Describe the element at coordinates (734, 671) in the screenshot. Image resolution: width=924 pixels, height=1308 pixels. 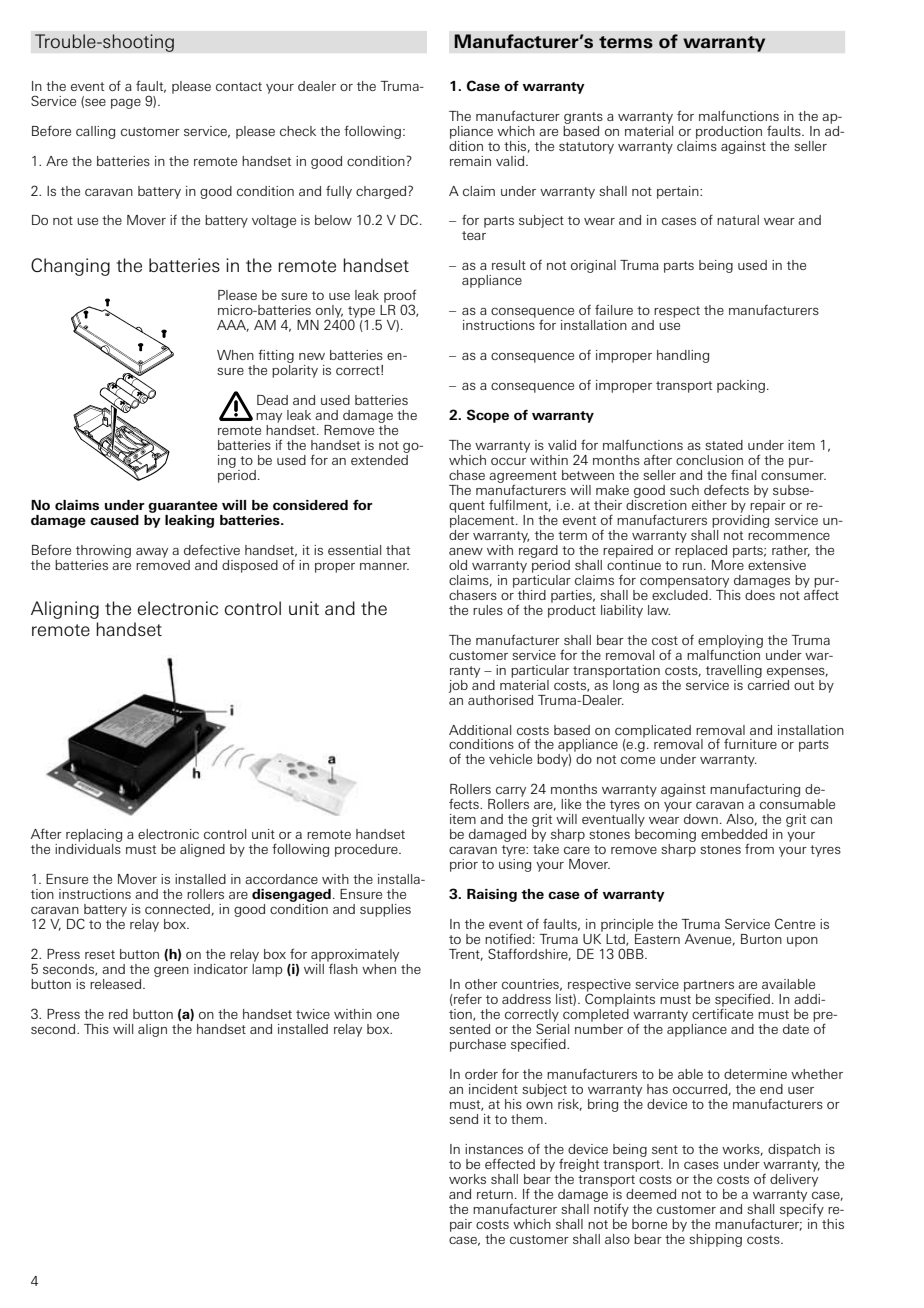
I see `travelling` at that location.
